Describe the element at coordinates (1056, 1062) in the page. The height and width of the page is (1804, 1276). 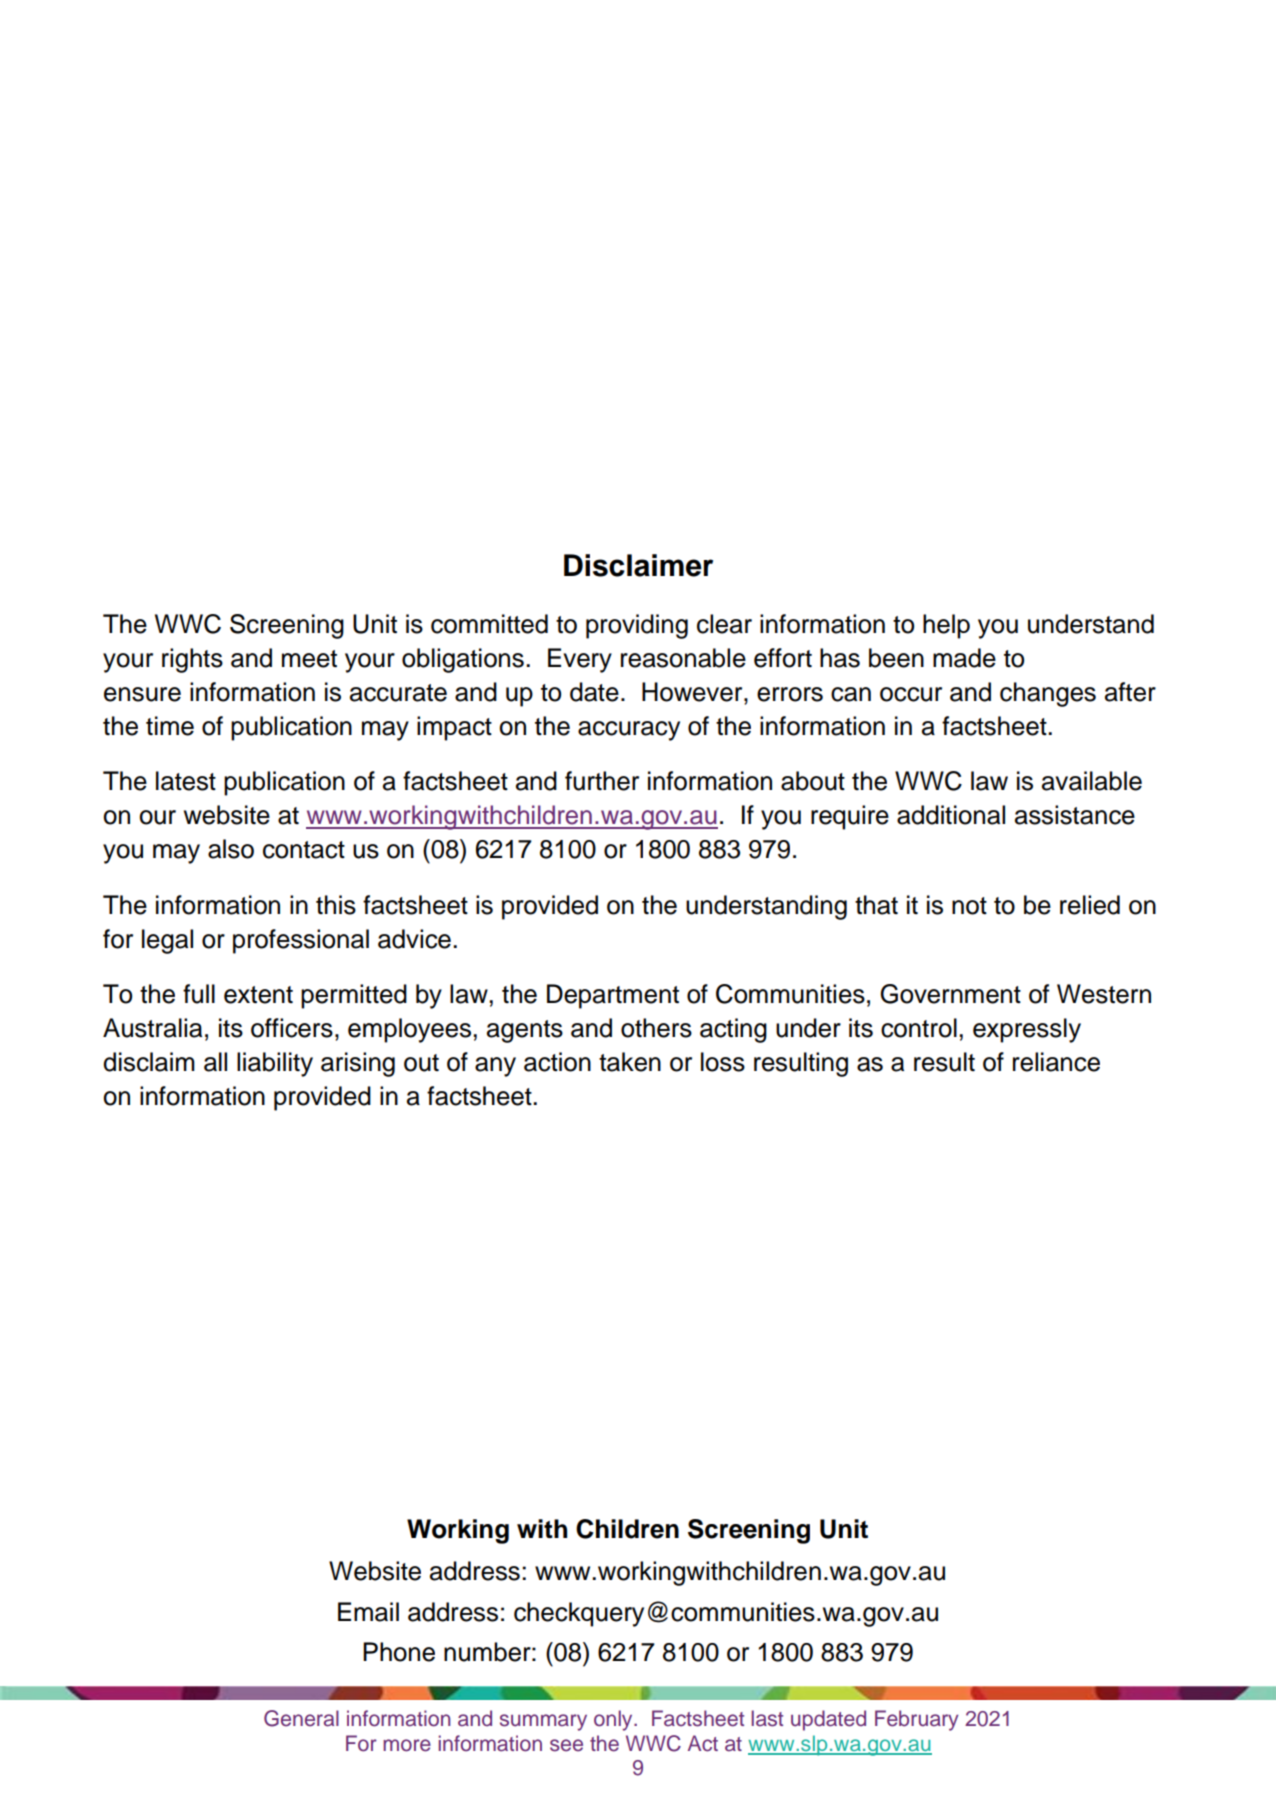
I see `reliance` at that location.
